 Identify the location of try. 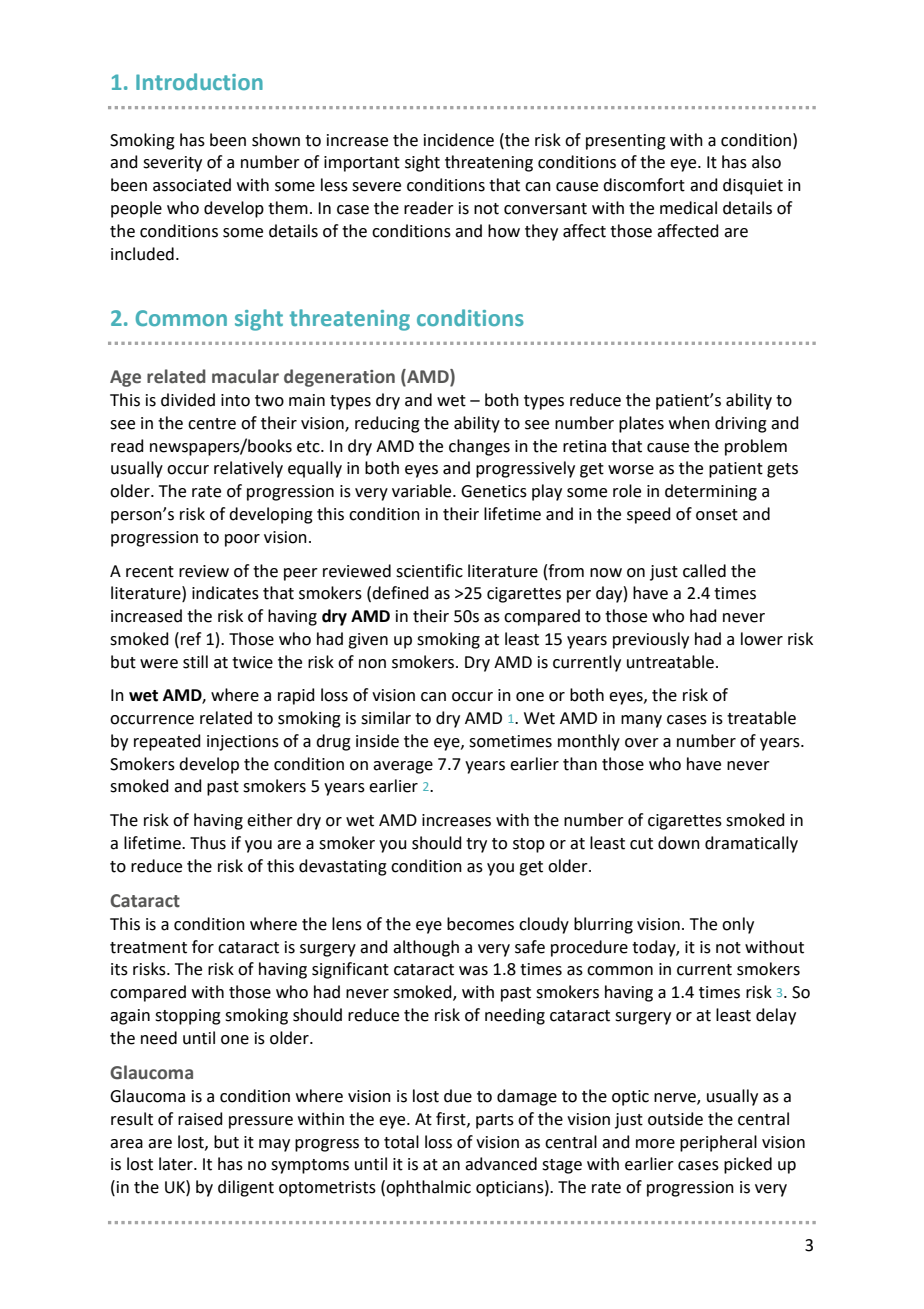
(476, 845).
